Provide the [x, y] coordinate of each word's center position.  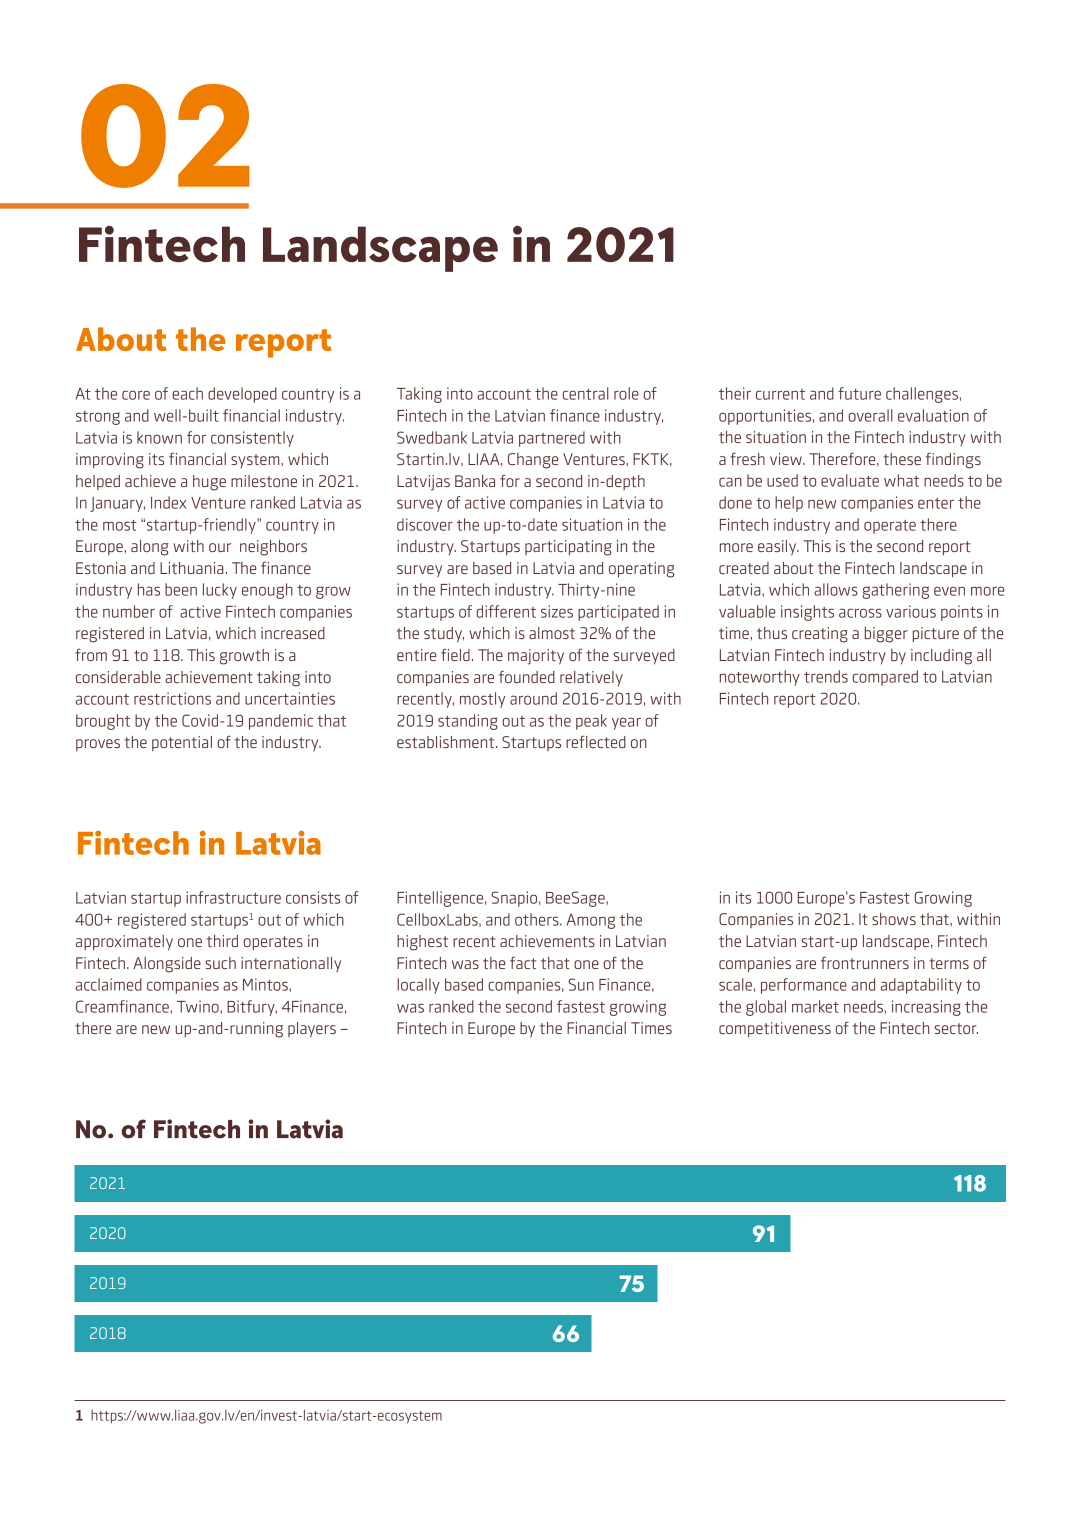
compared [885, 678]
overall [871, 415]
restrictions [172, 698]
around [533, 698]
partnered [552, 439]
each [188, 393]
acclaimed [109, 984]
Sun [581, 984]
